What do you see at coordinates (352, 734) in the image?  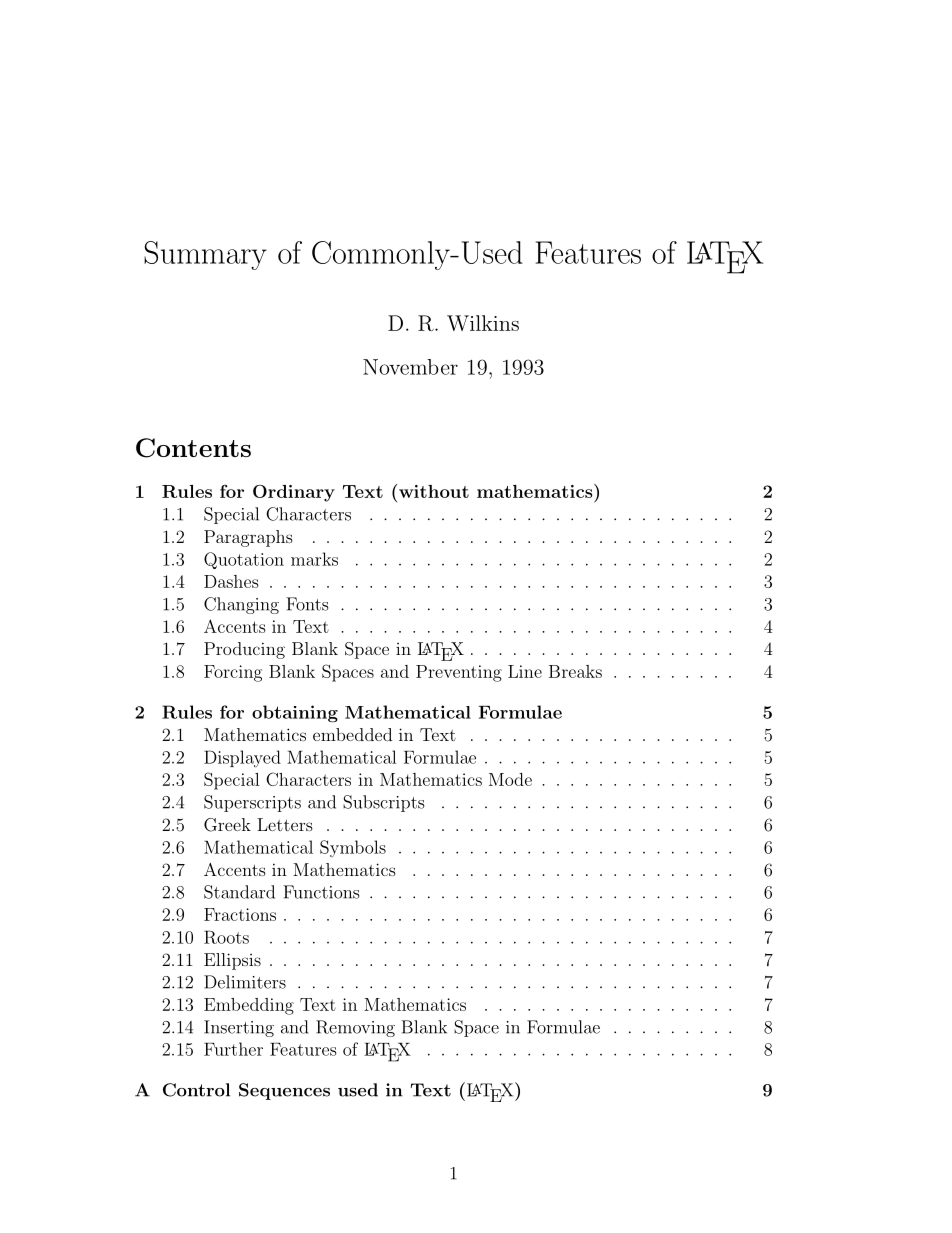 I see `embedded` at bounding box center [352, 734].
